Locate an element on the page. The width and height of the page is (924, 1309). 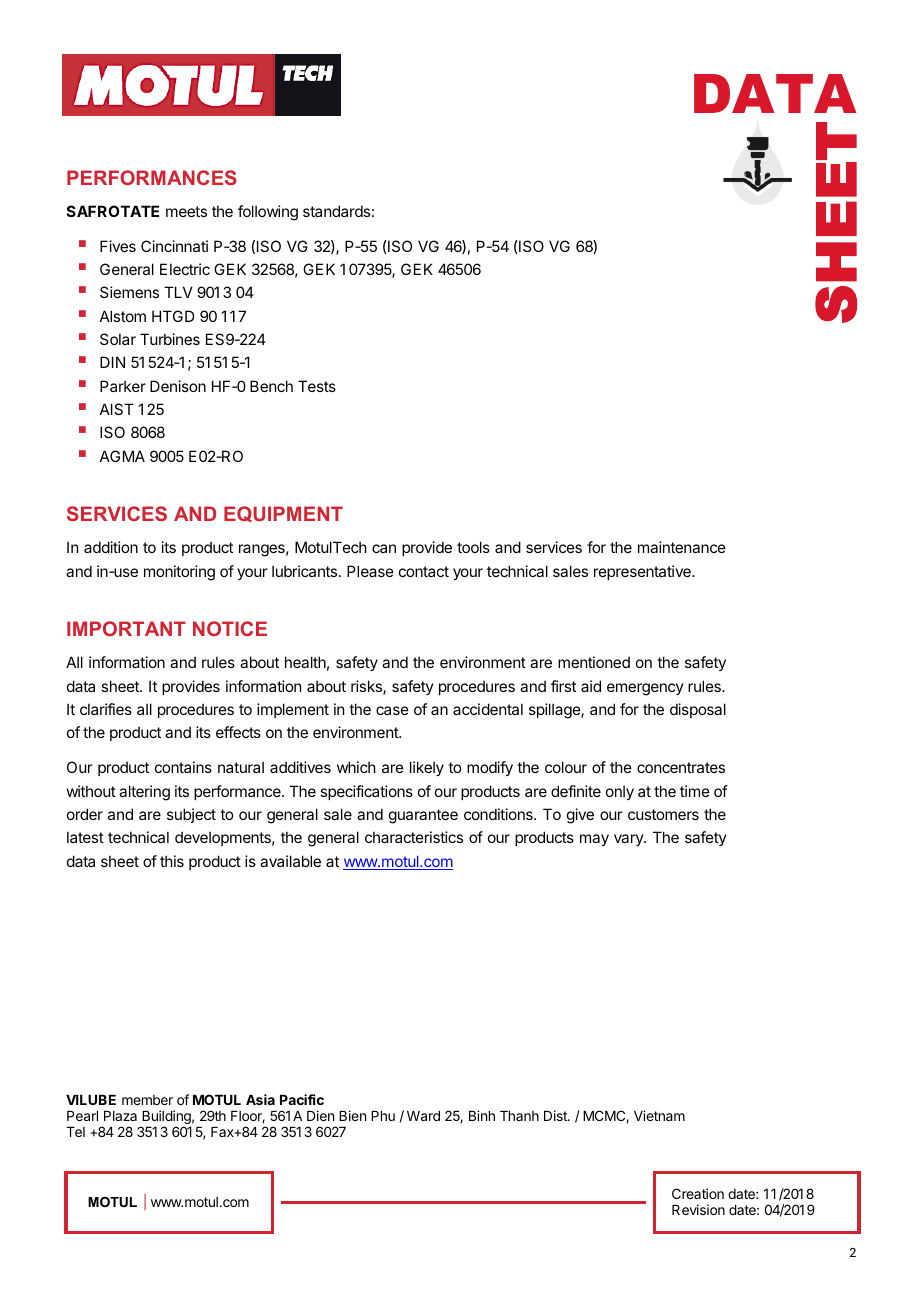
maintenance is located at coordinates (682, 547).
